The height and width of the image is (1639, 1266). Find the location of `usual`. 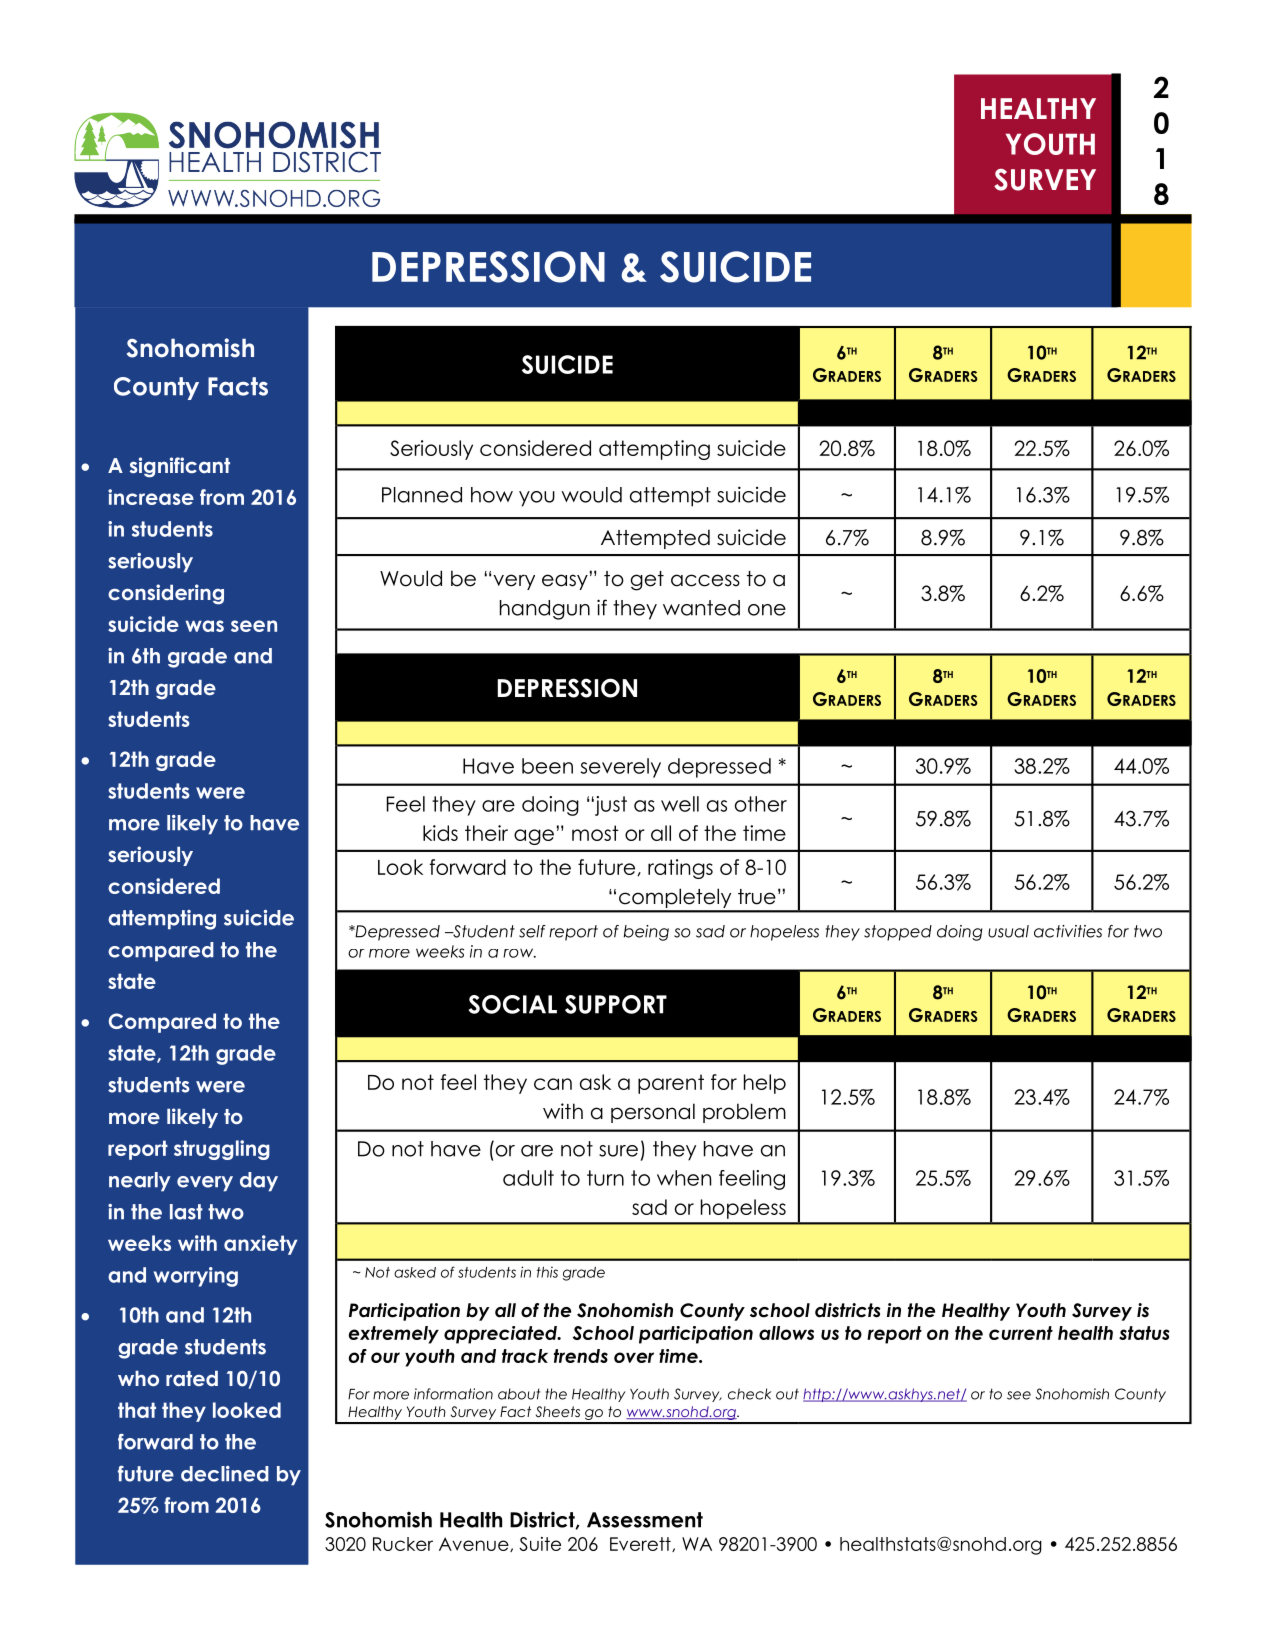

usual is located at coordinates (1008, 931).
